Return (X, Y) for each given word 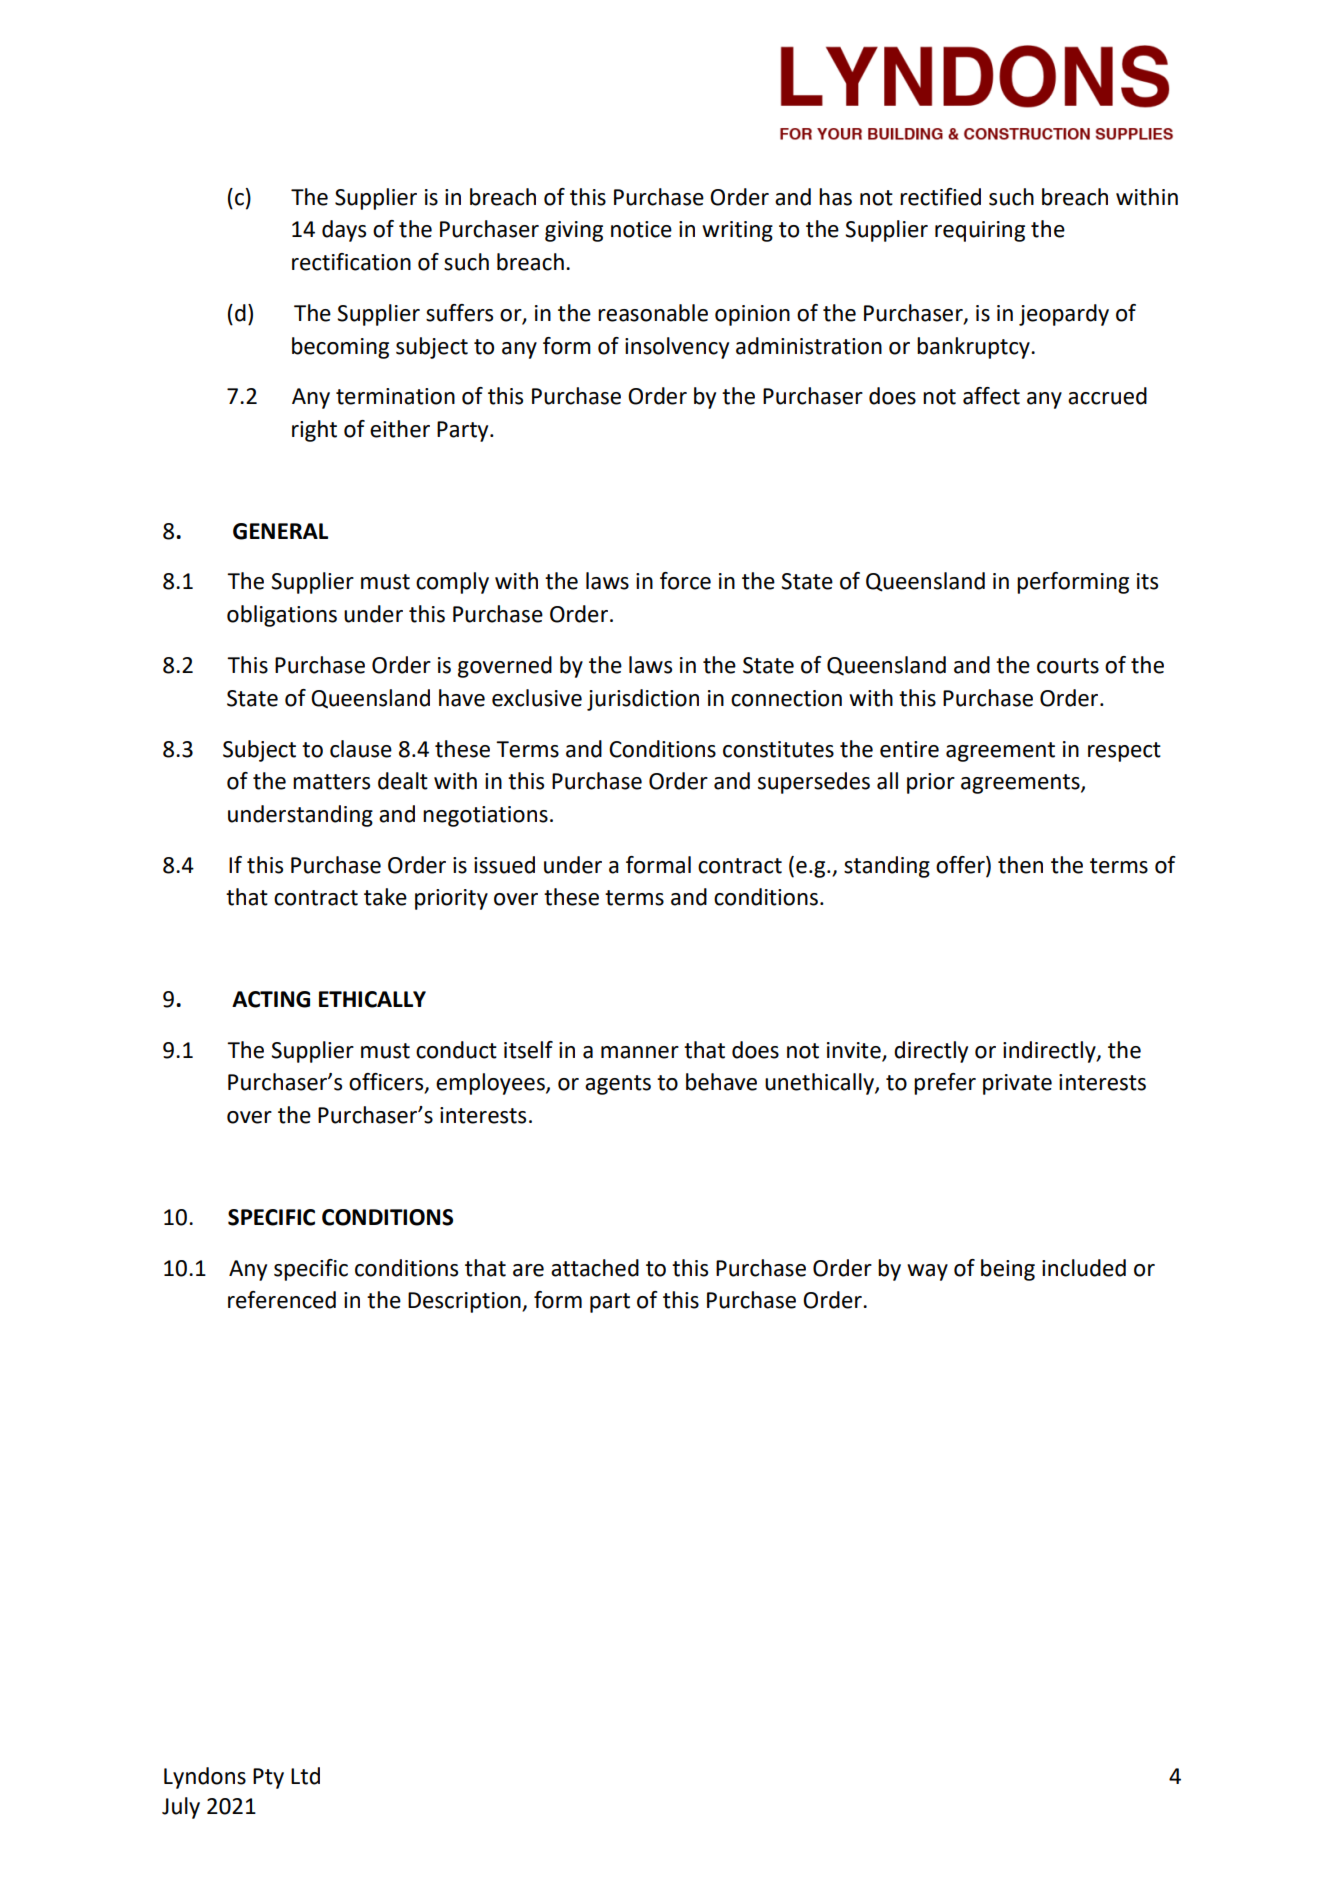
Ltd (305, 1776)
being (1008, 1270)
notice (641, 229)
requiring (980, 231)
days (344, 231)
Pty (268, 1778)
